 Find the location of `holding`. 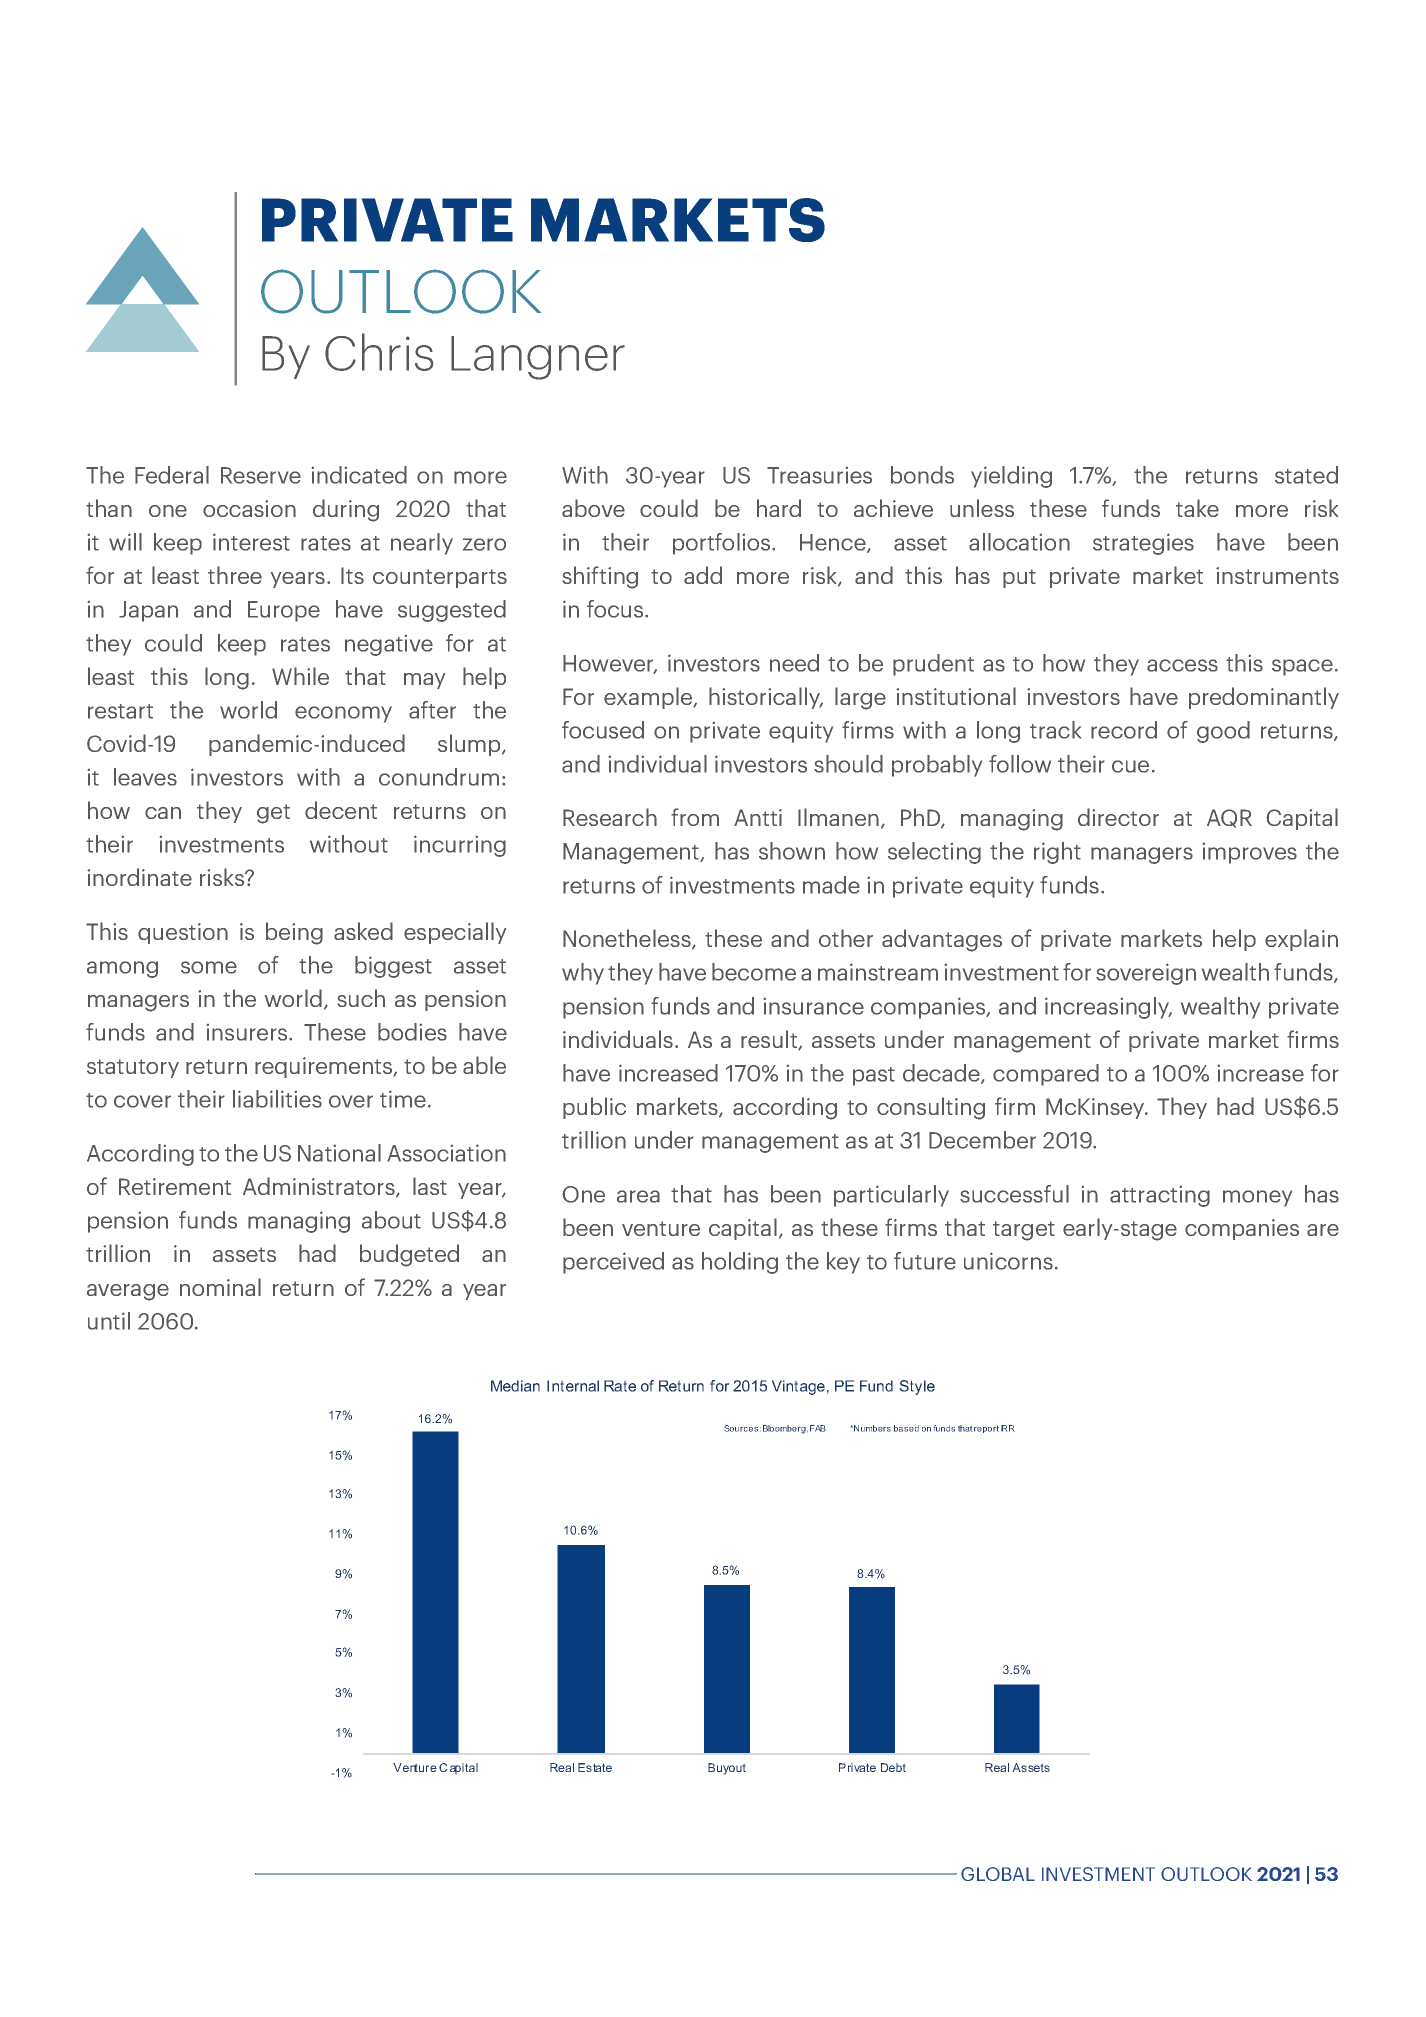

holding is located at coordinates (740, 1263).
